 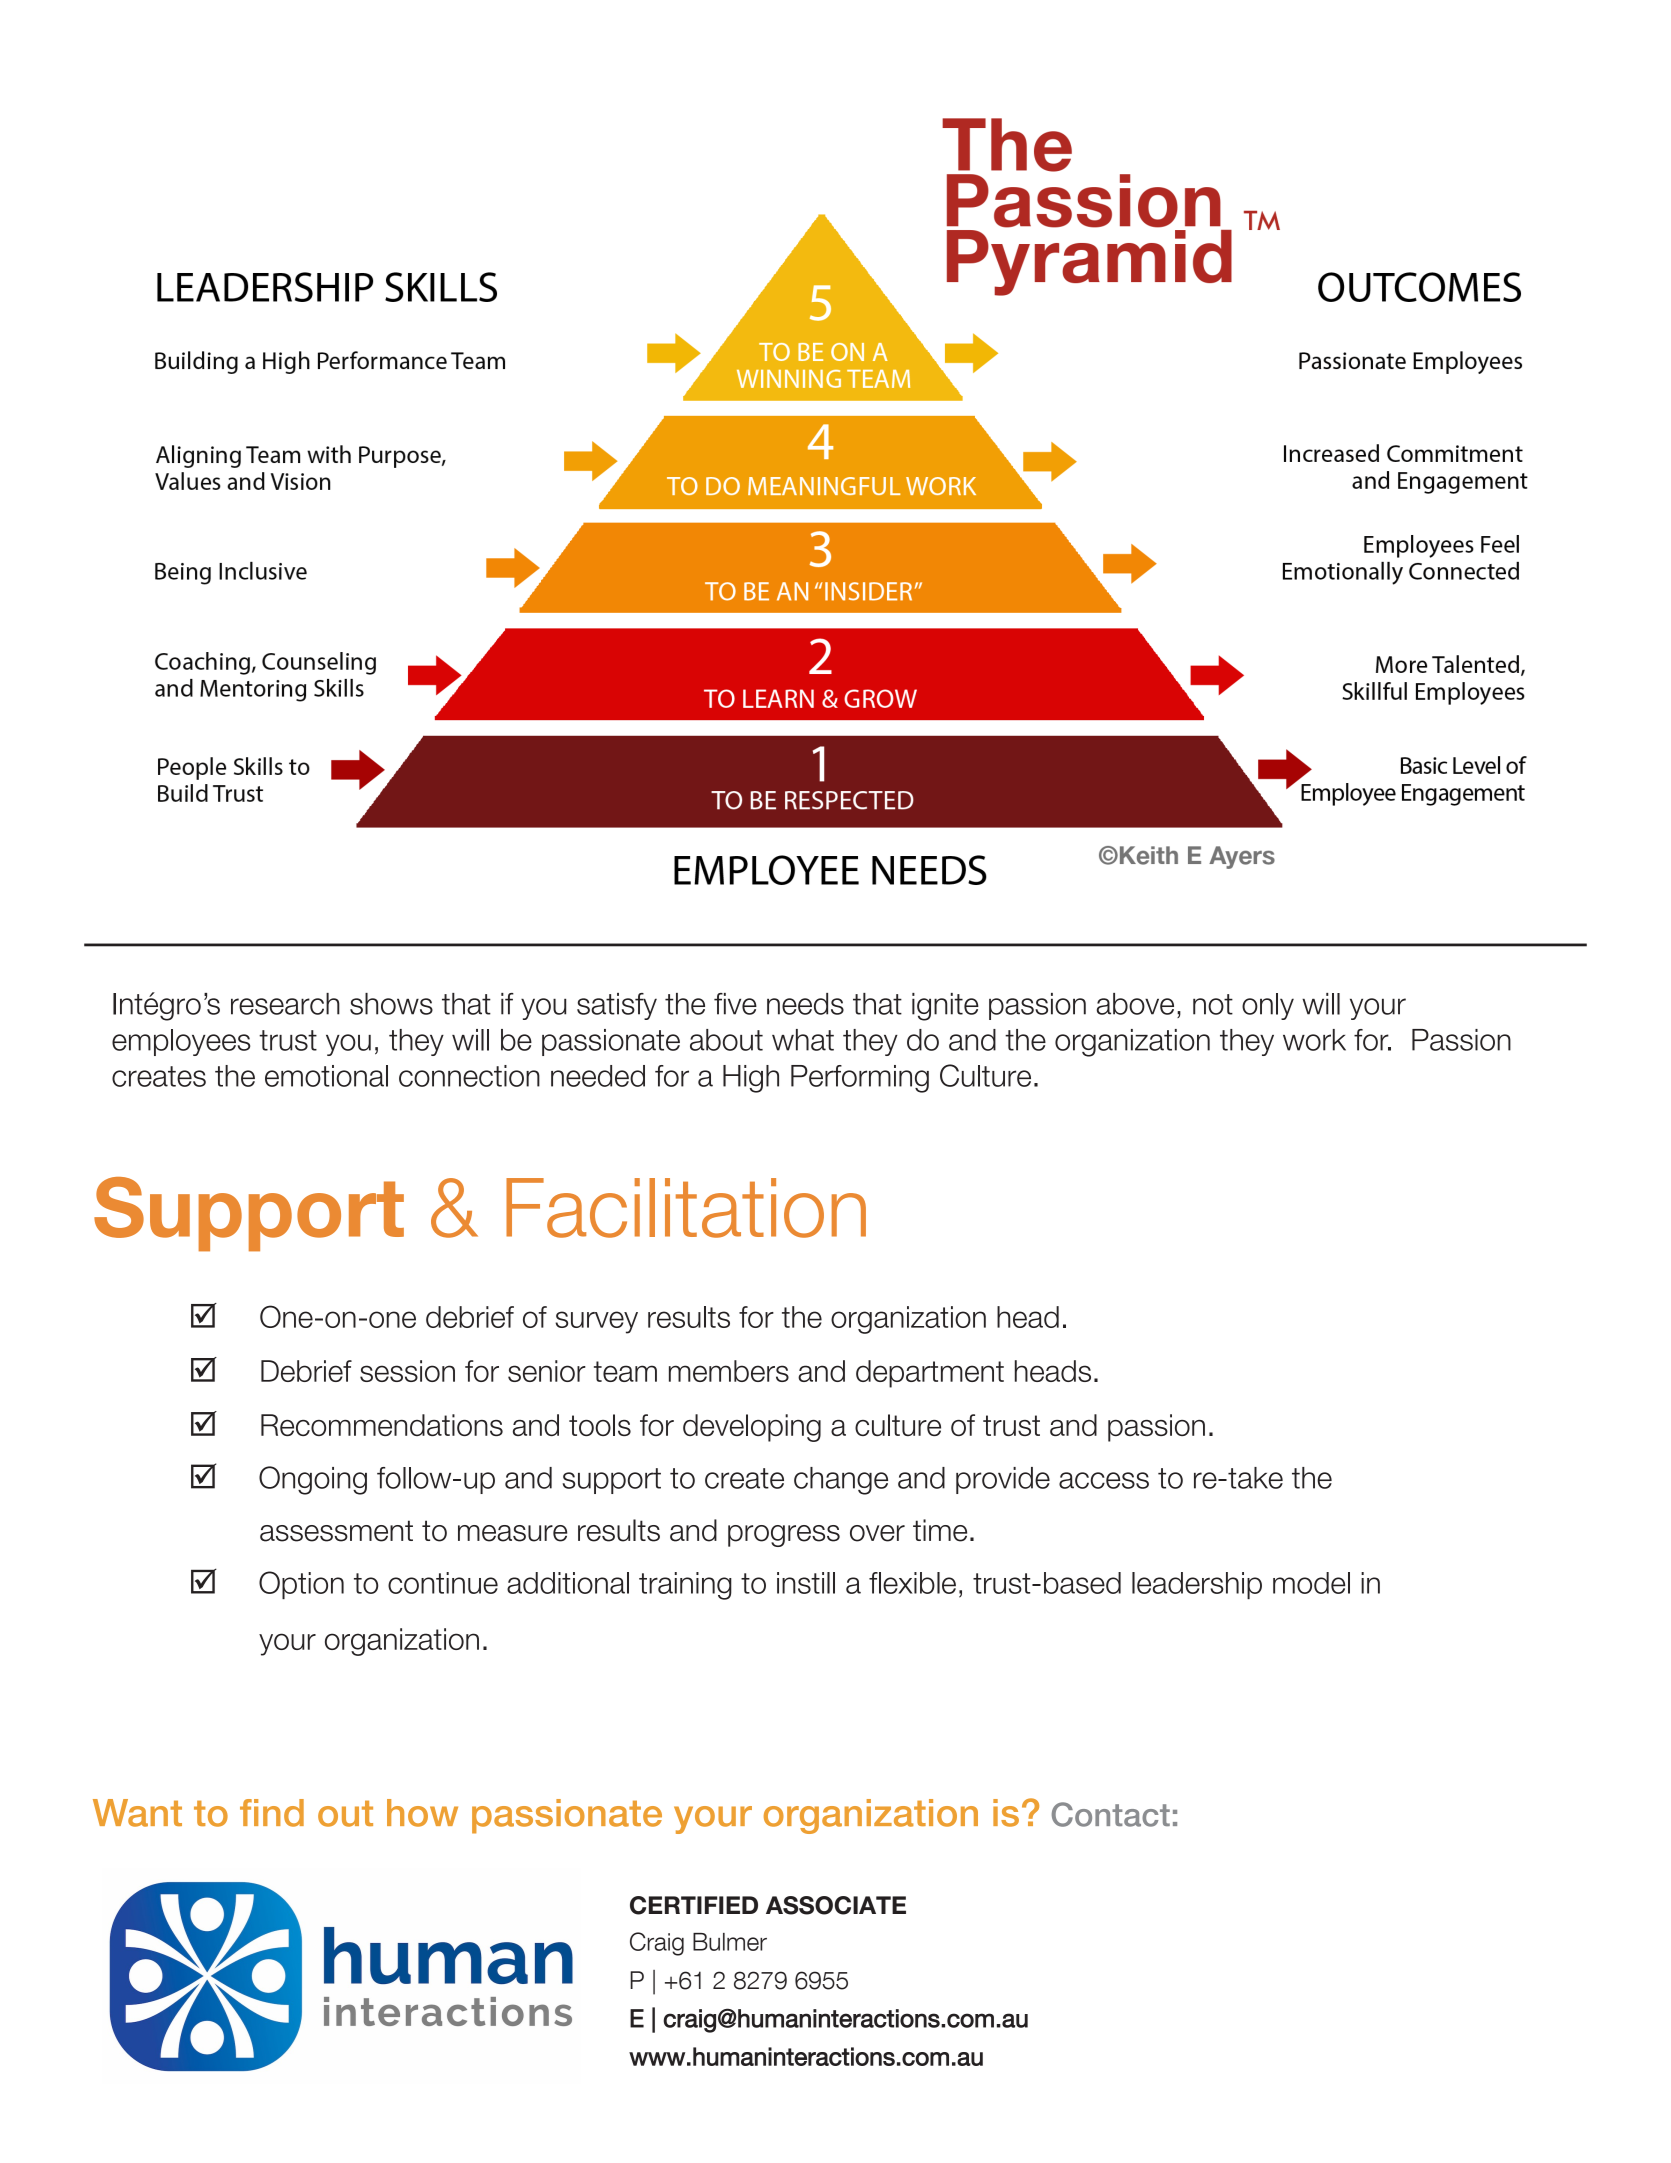 I want to click on not, so click(x=1213, y=1004).
